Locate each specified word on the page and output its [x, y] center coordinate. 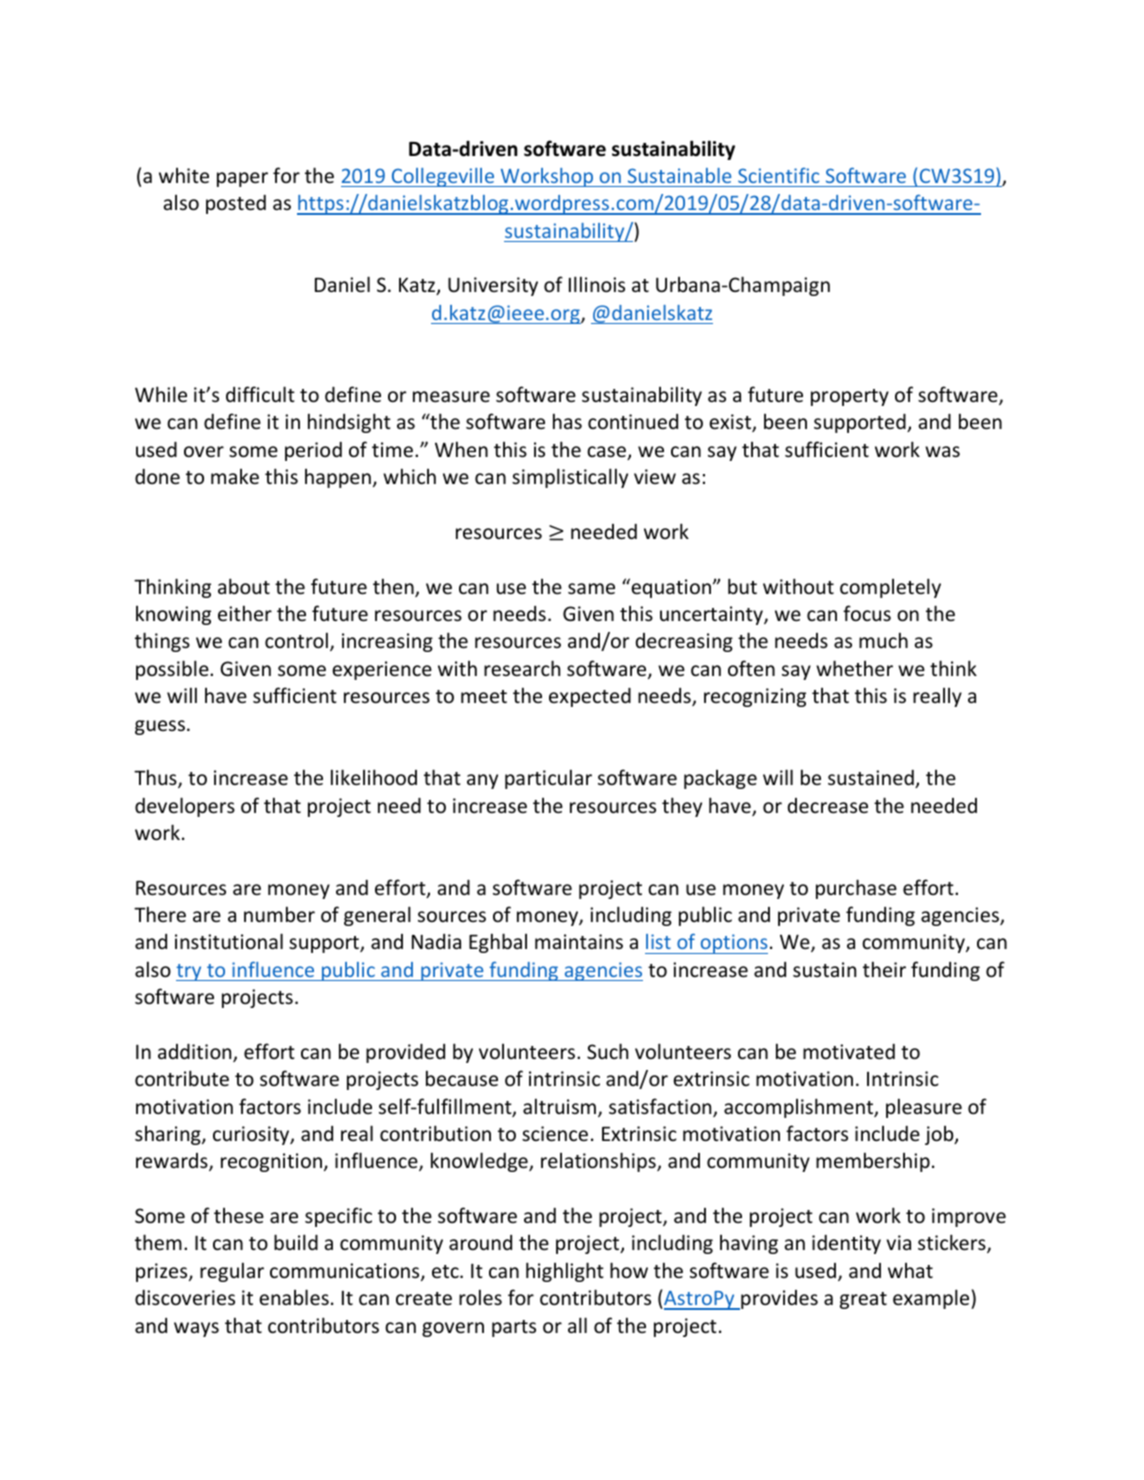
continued [633, 421]
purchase [856, 889]
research [522, 668]
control [296, 640]
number [279, 914]
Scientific [778, 175]
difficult [260, 394]
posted [236, 204]
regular [232, 1272]
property [850, 397]
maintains [579, 941]
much [883, 640]
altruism [559, 1106]
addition [196, 1053]
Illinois [597, 284]
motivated [849, 1051]
